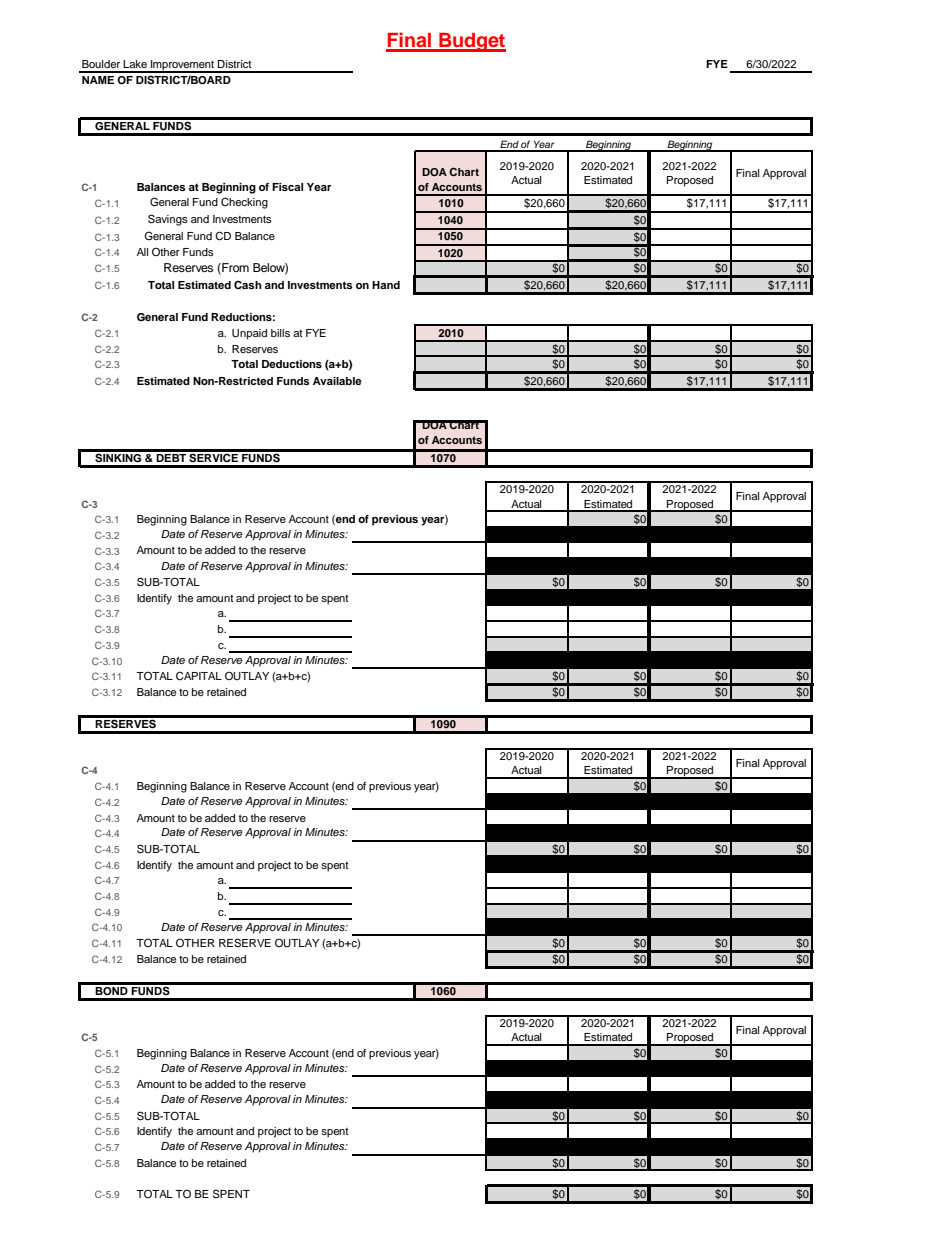 The width and height of the document is (952, 1233). What do you see at coordinates (292, 364) in the document?
I see `Deductions` at bounding box center [292, 364].
